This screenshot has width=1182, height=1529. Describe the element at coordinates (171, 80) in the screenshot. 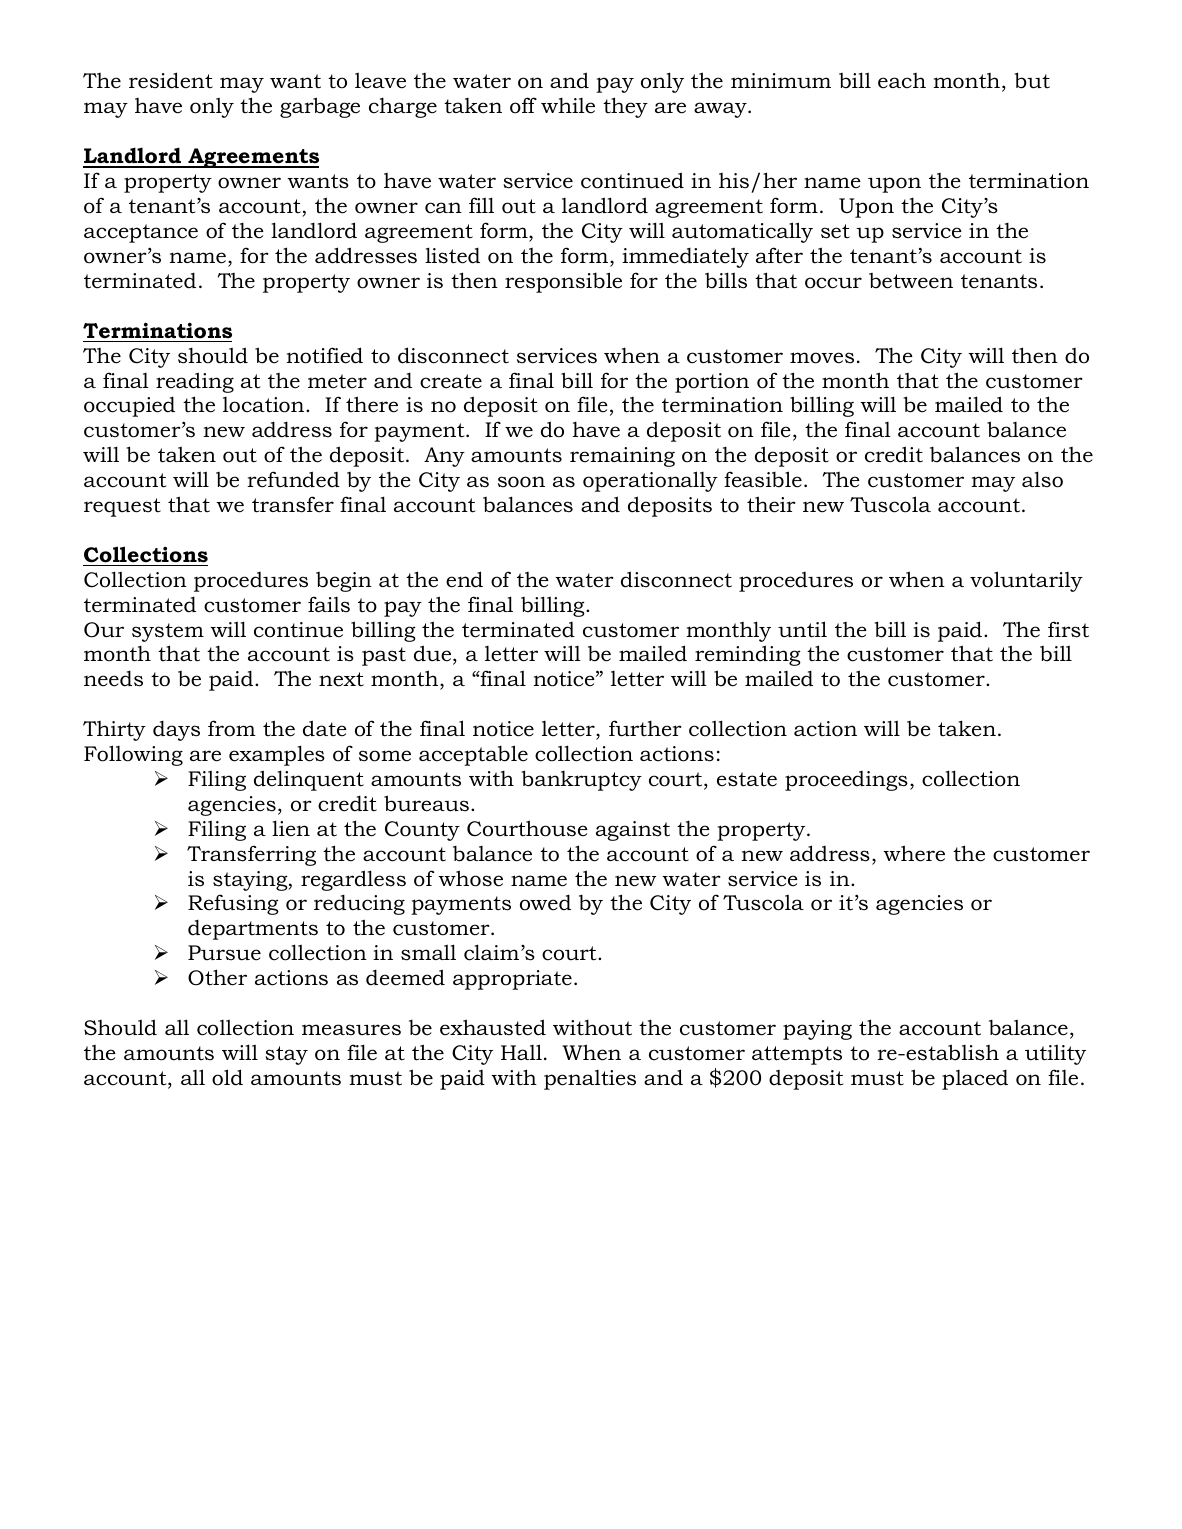

I see `resident` at that location.
